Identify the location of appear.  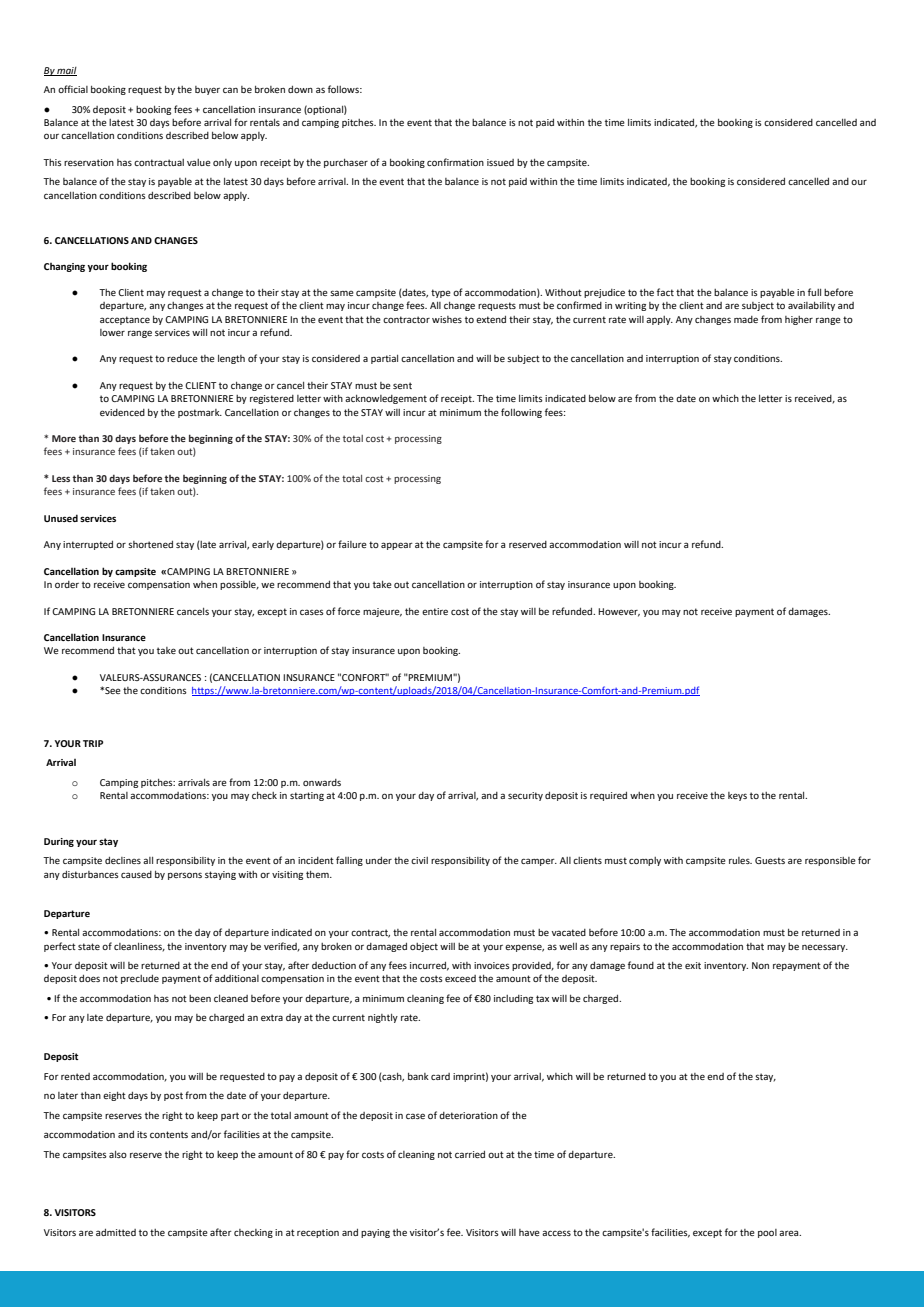
(397, 546).
